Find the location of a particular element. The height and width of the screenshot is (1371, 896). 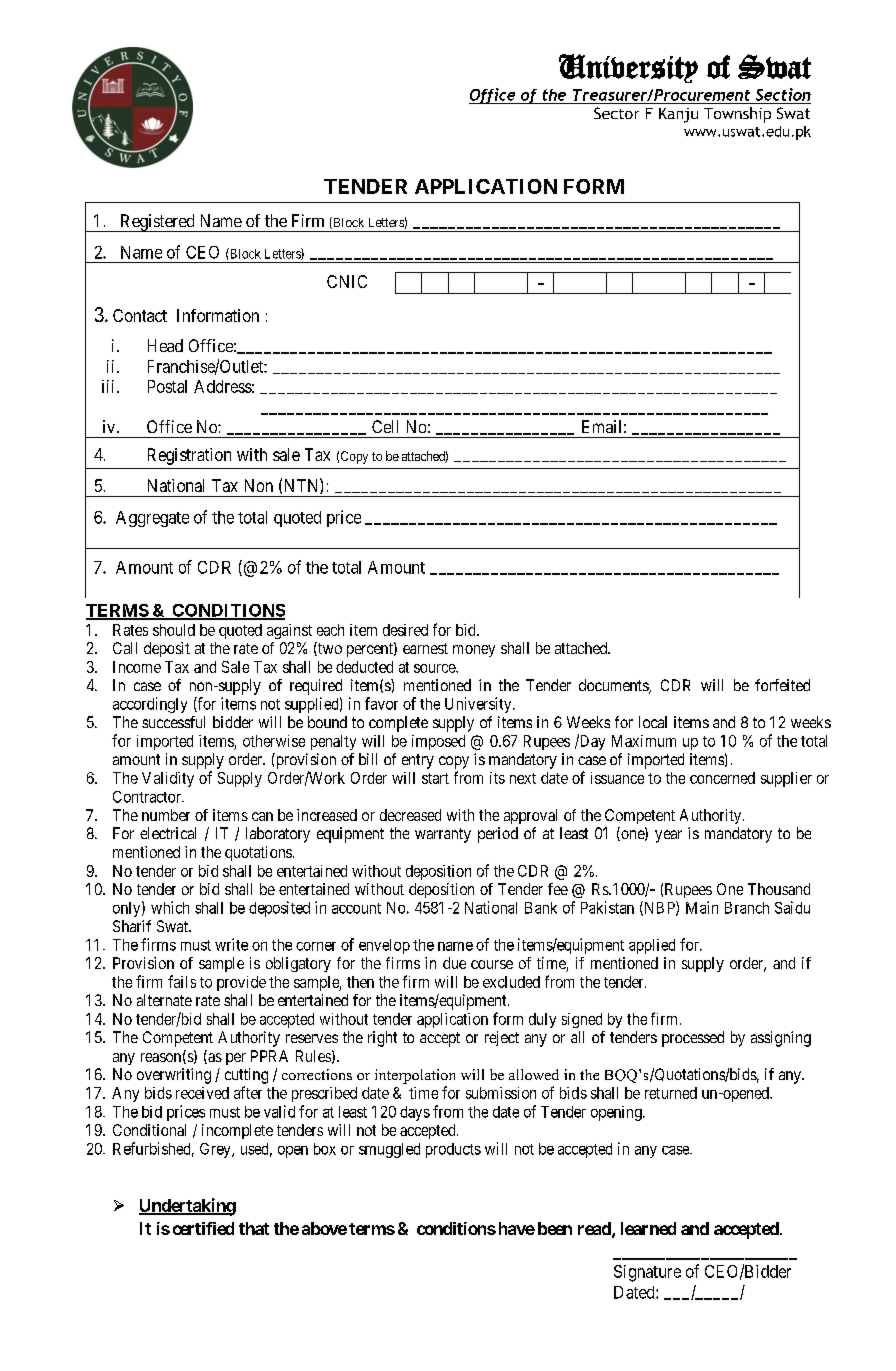

Registered is located at coordinates (157, 223).
